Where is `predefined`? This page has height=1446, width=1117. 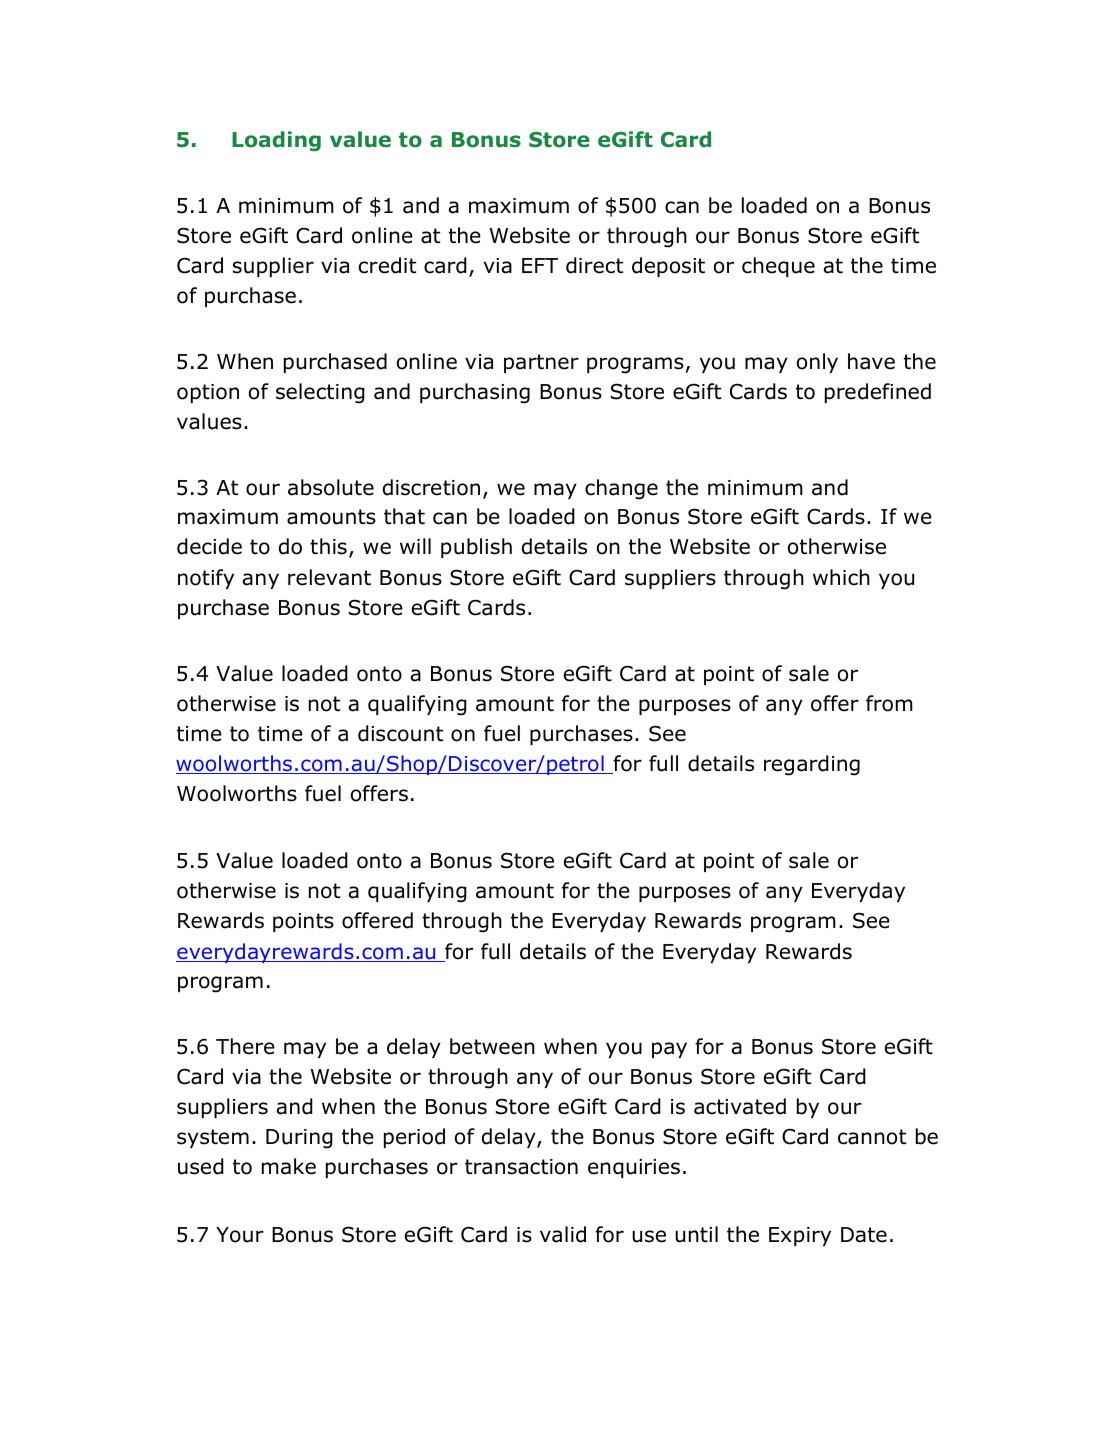
predefined is located at coordinates (878, 393).
